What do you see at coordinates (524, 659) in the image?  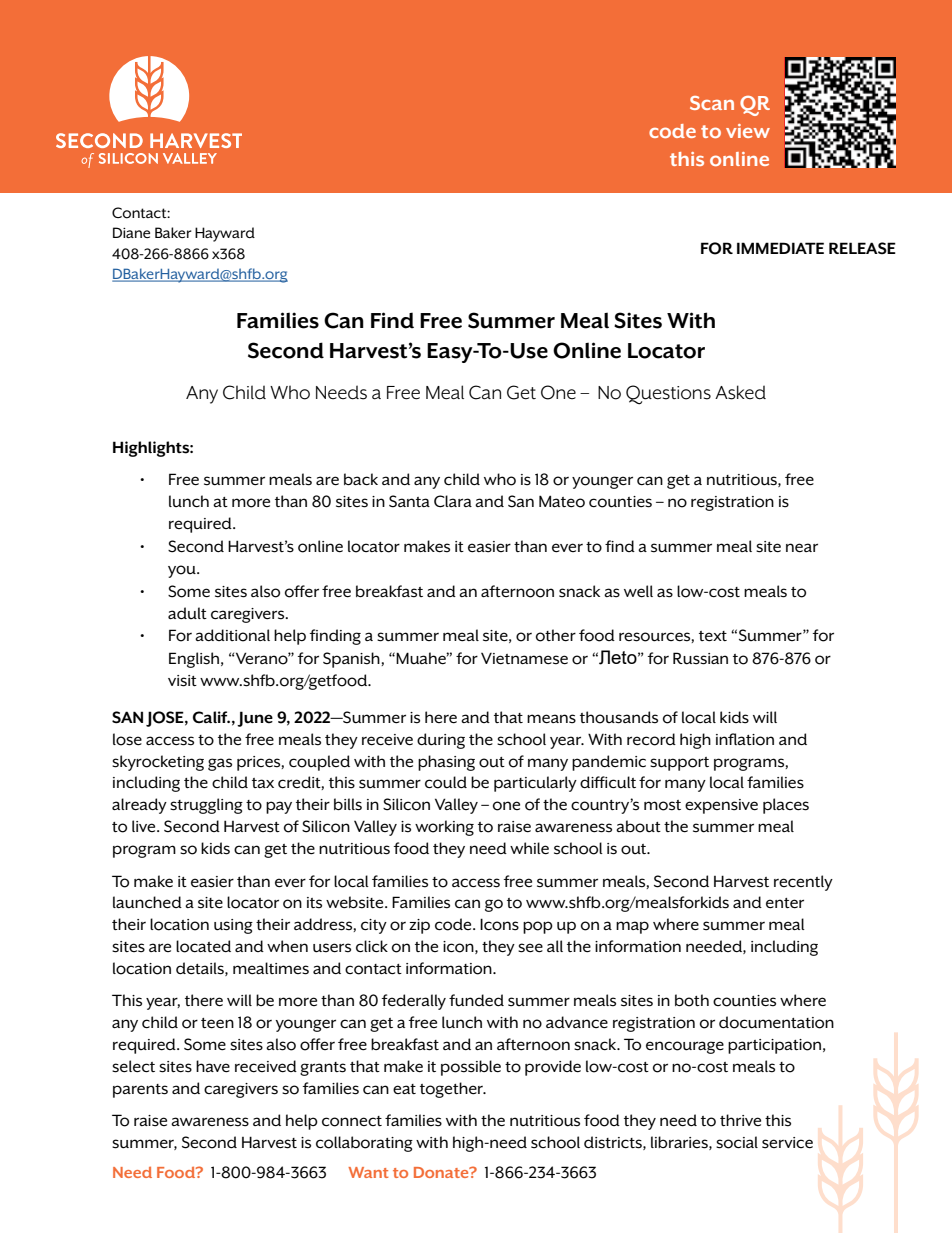 I see `Vietnamese` at bounding box center [524, 659].
